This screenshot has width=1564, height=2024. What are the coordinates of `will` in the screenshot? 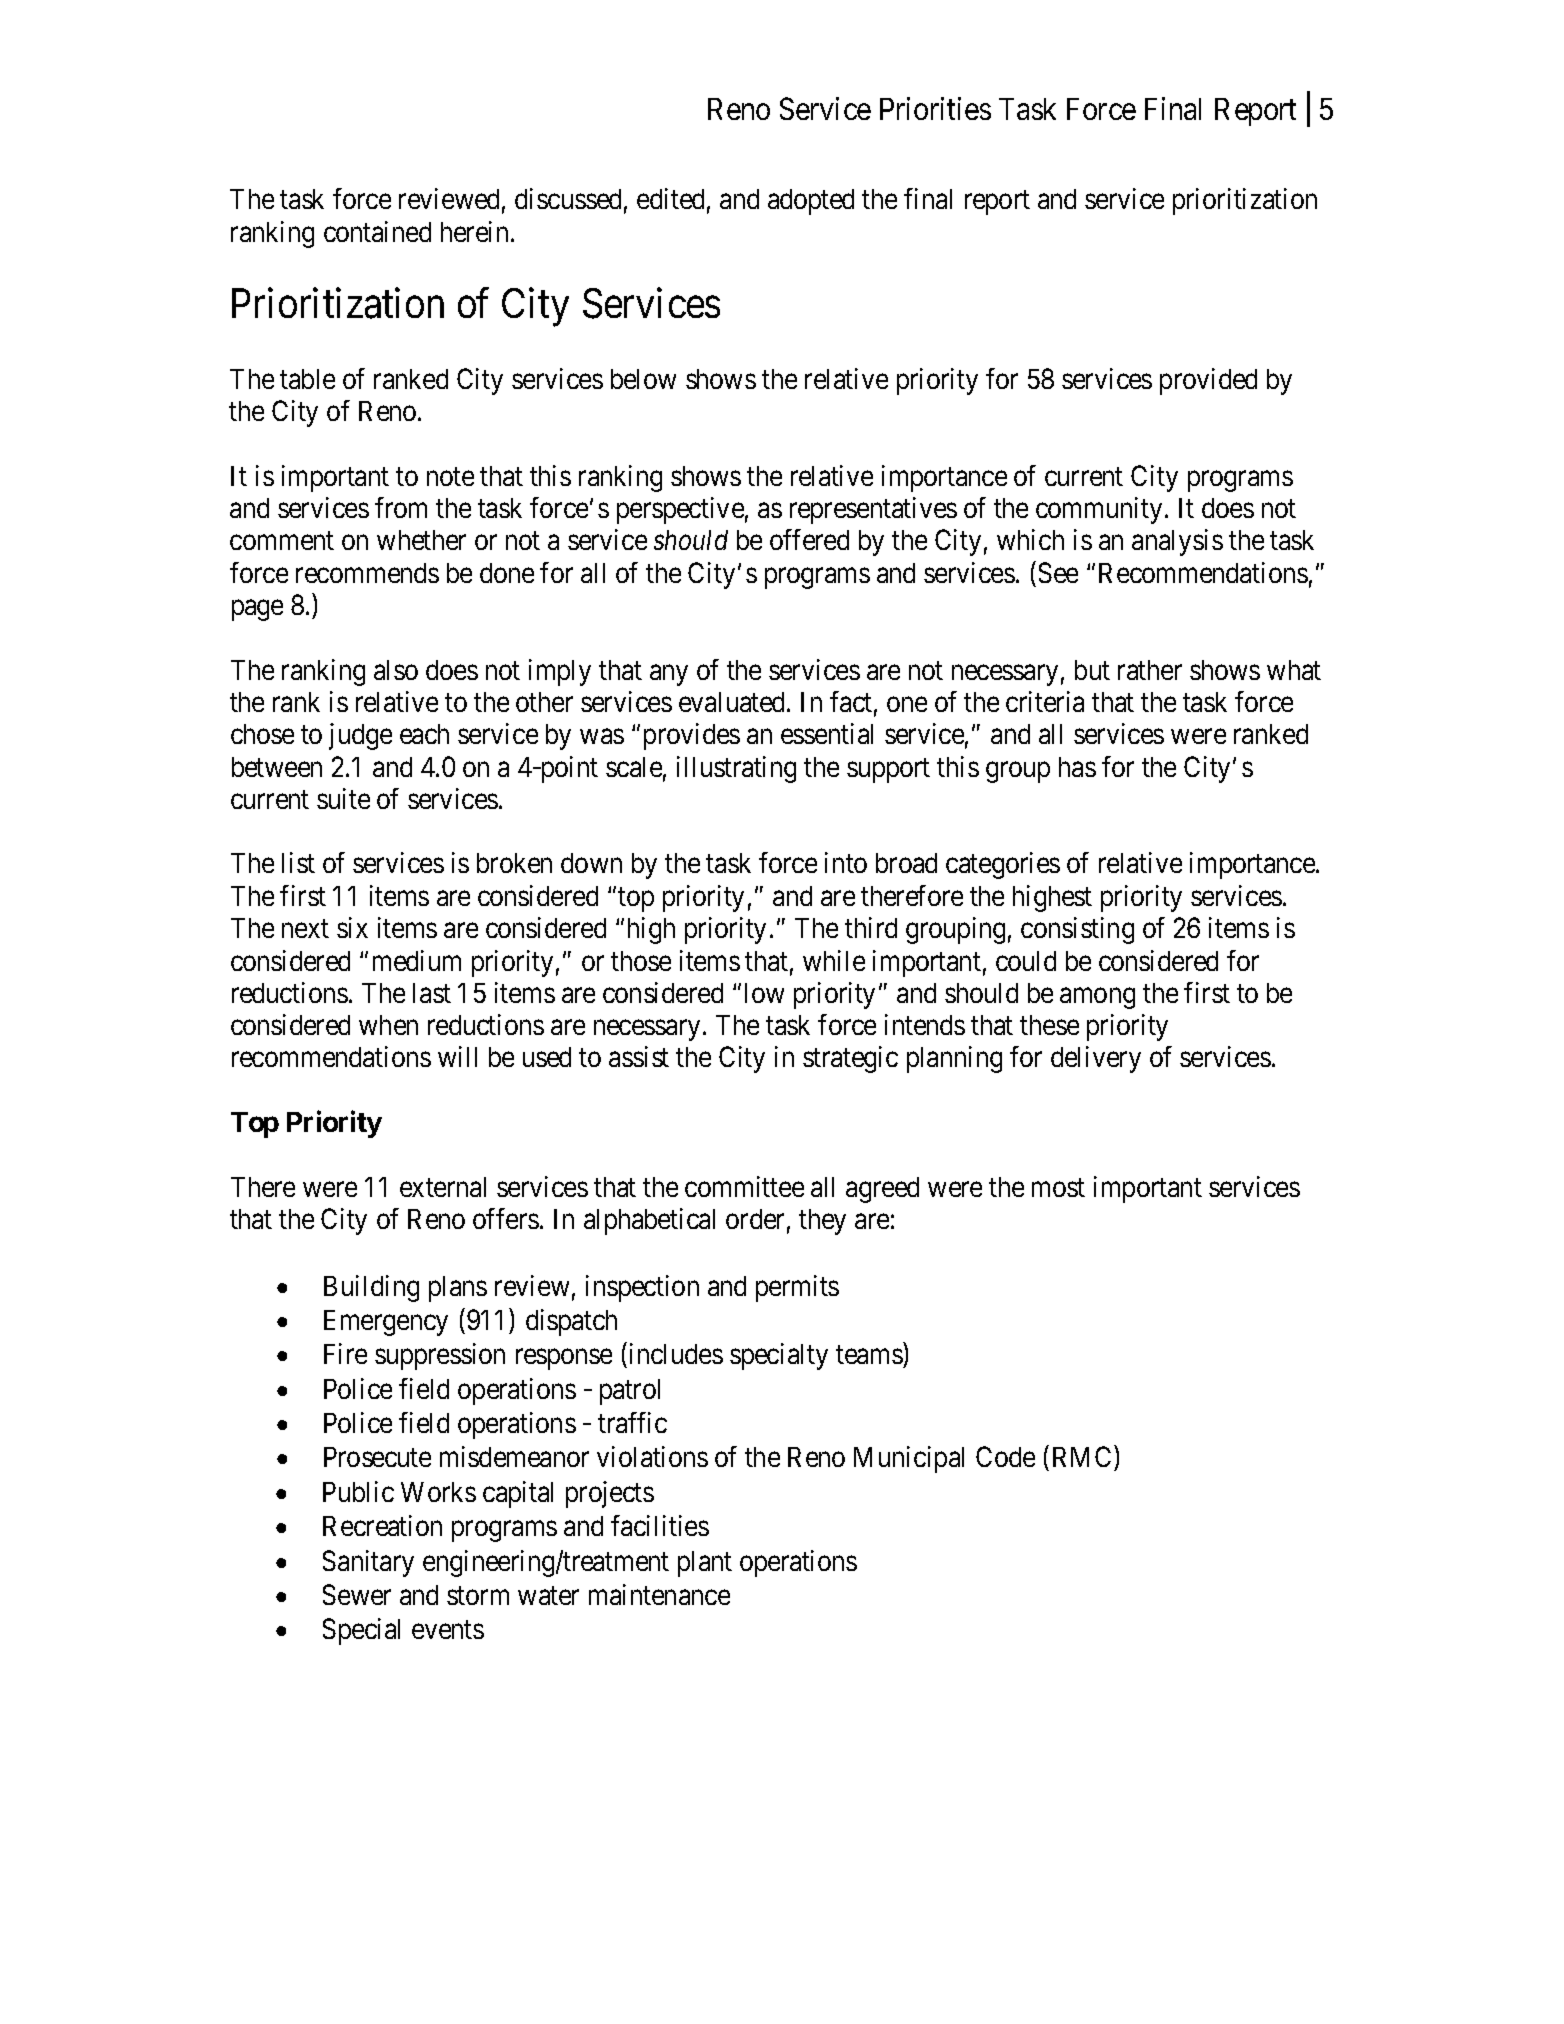 It's located at (457, 1056).
